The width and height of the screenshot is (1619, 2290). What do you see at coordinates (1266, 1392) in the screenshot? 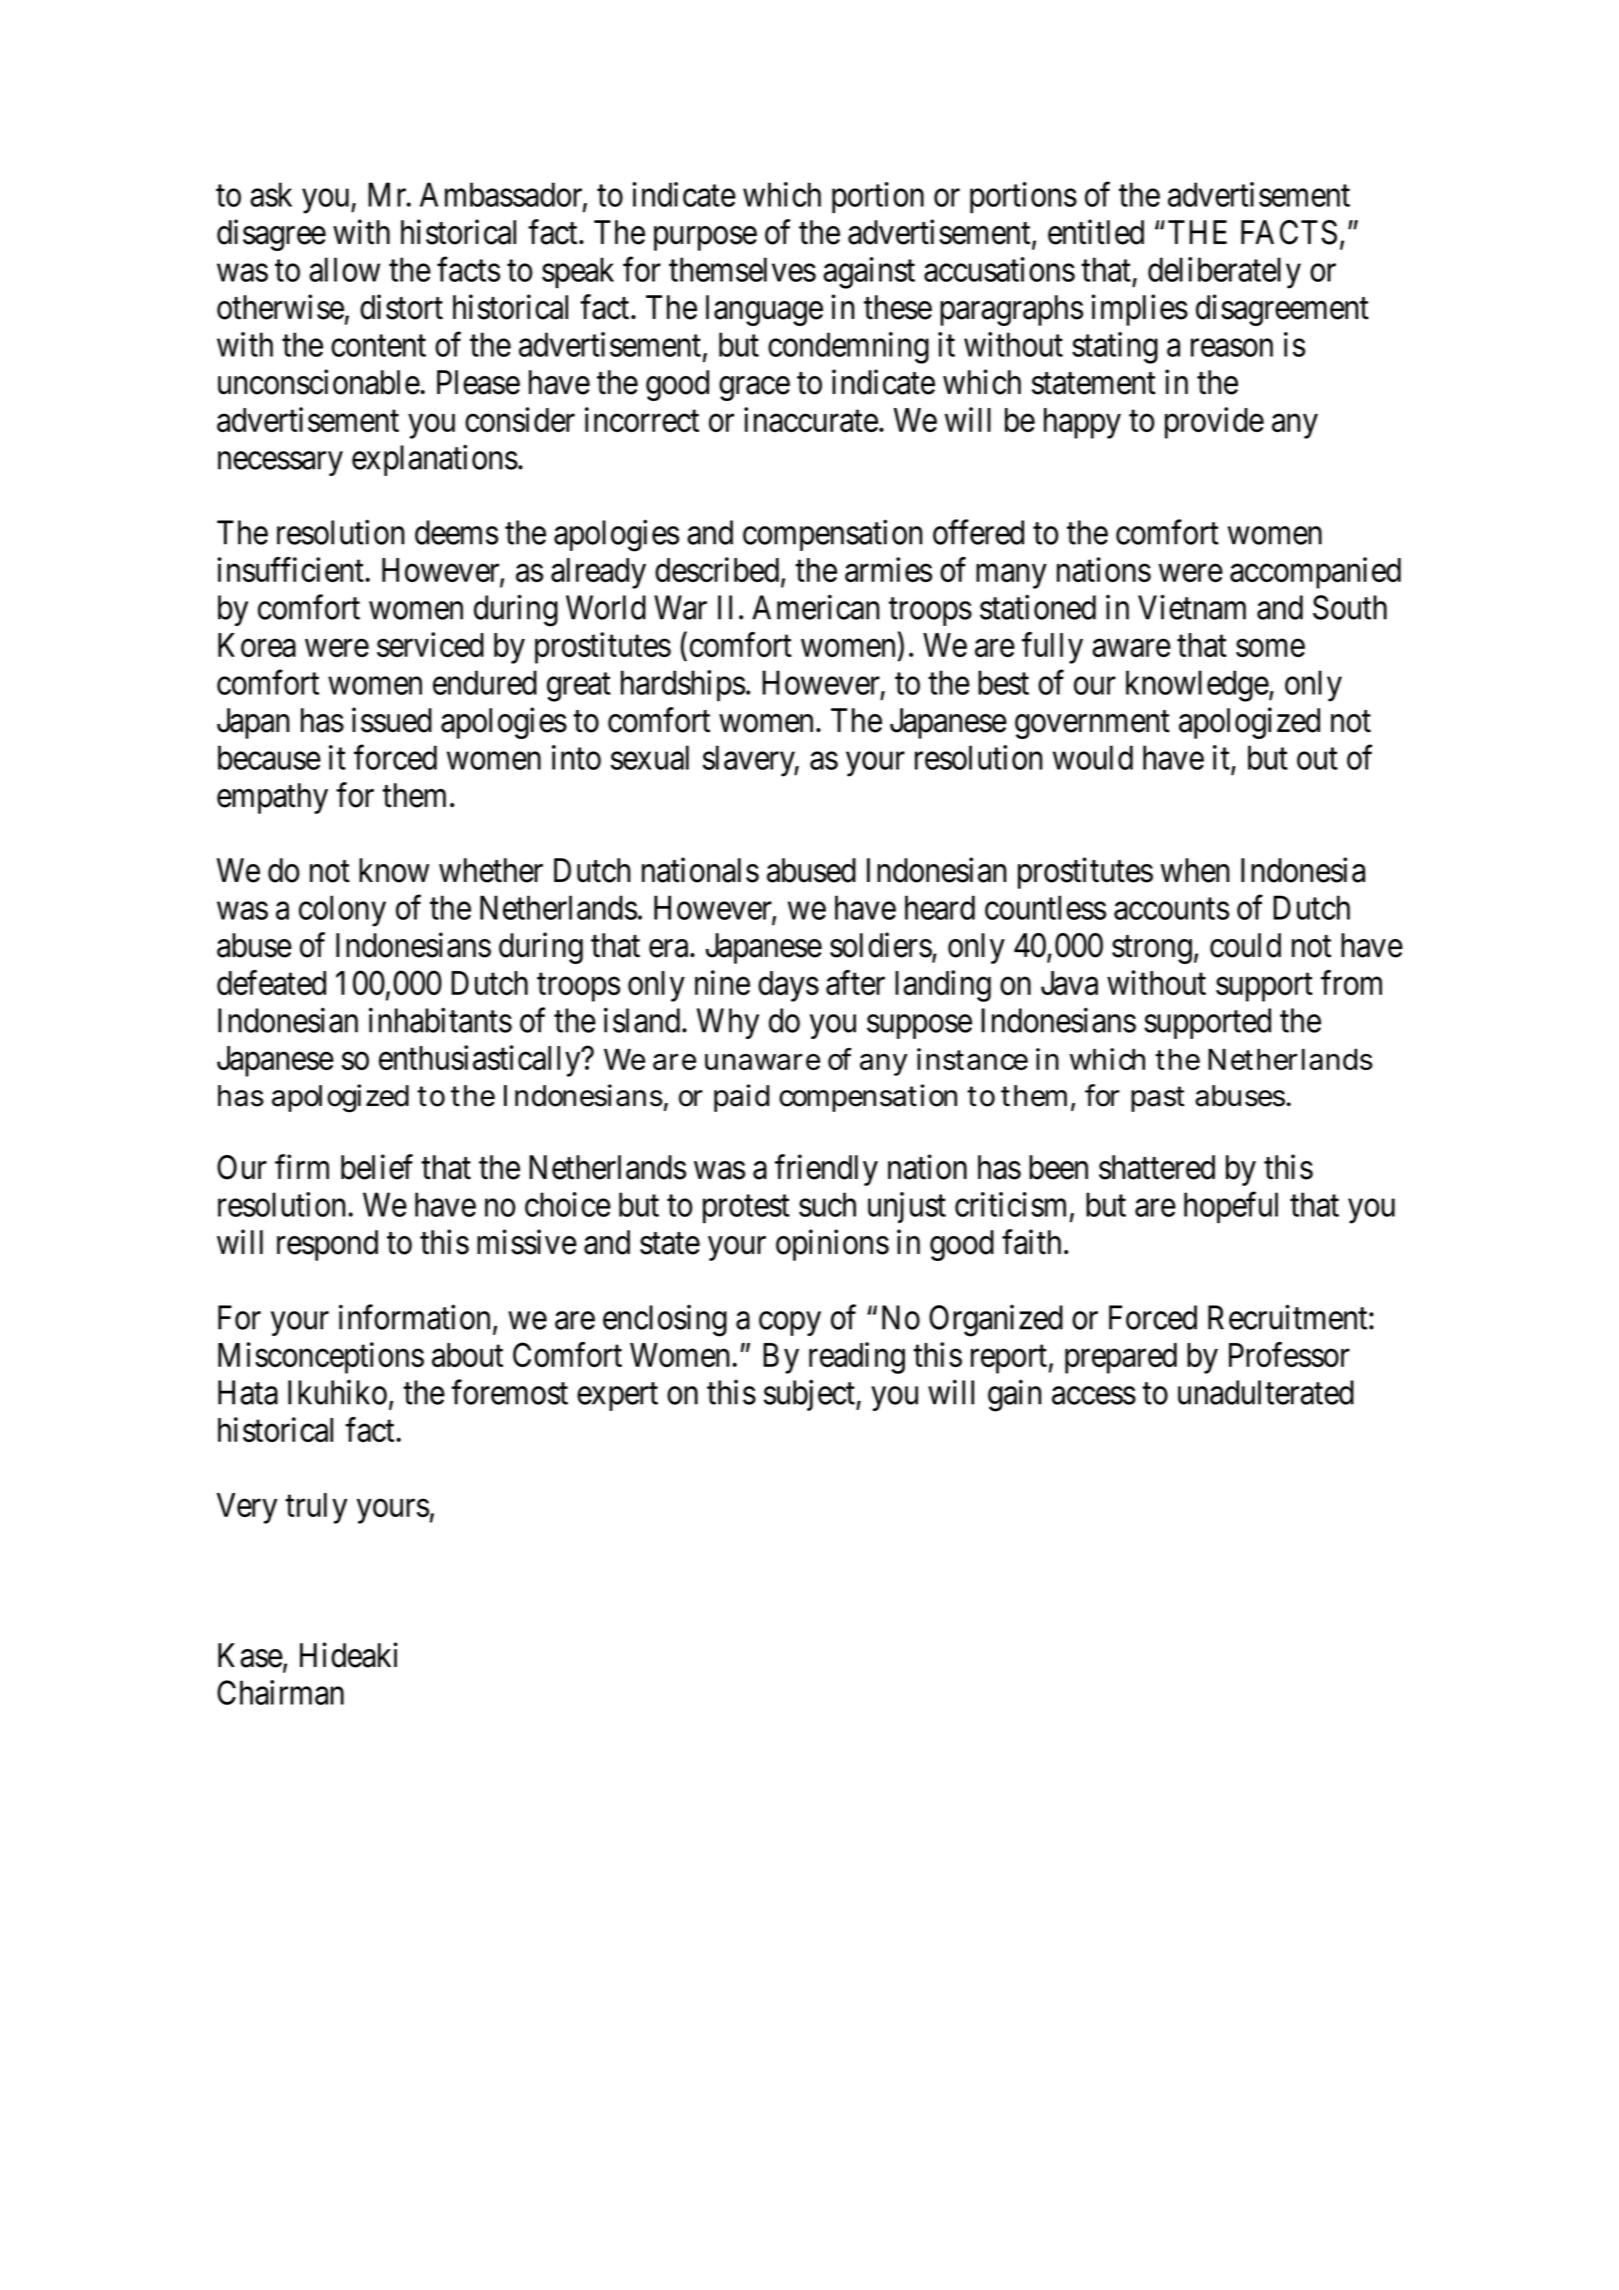
I see `unadulterated` at bounding box center [1266, 1392].
